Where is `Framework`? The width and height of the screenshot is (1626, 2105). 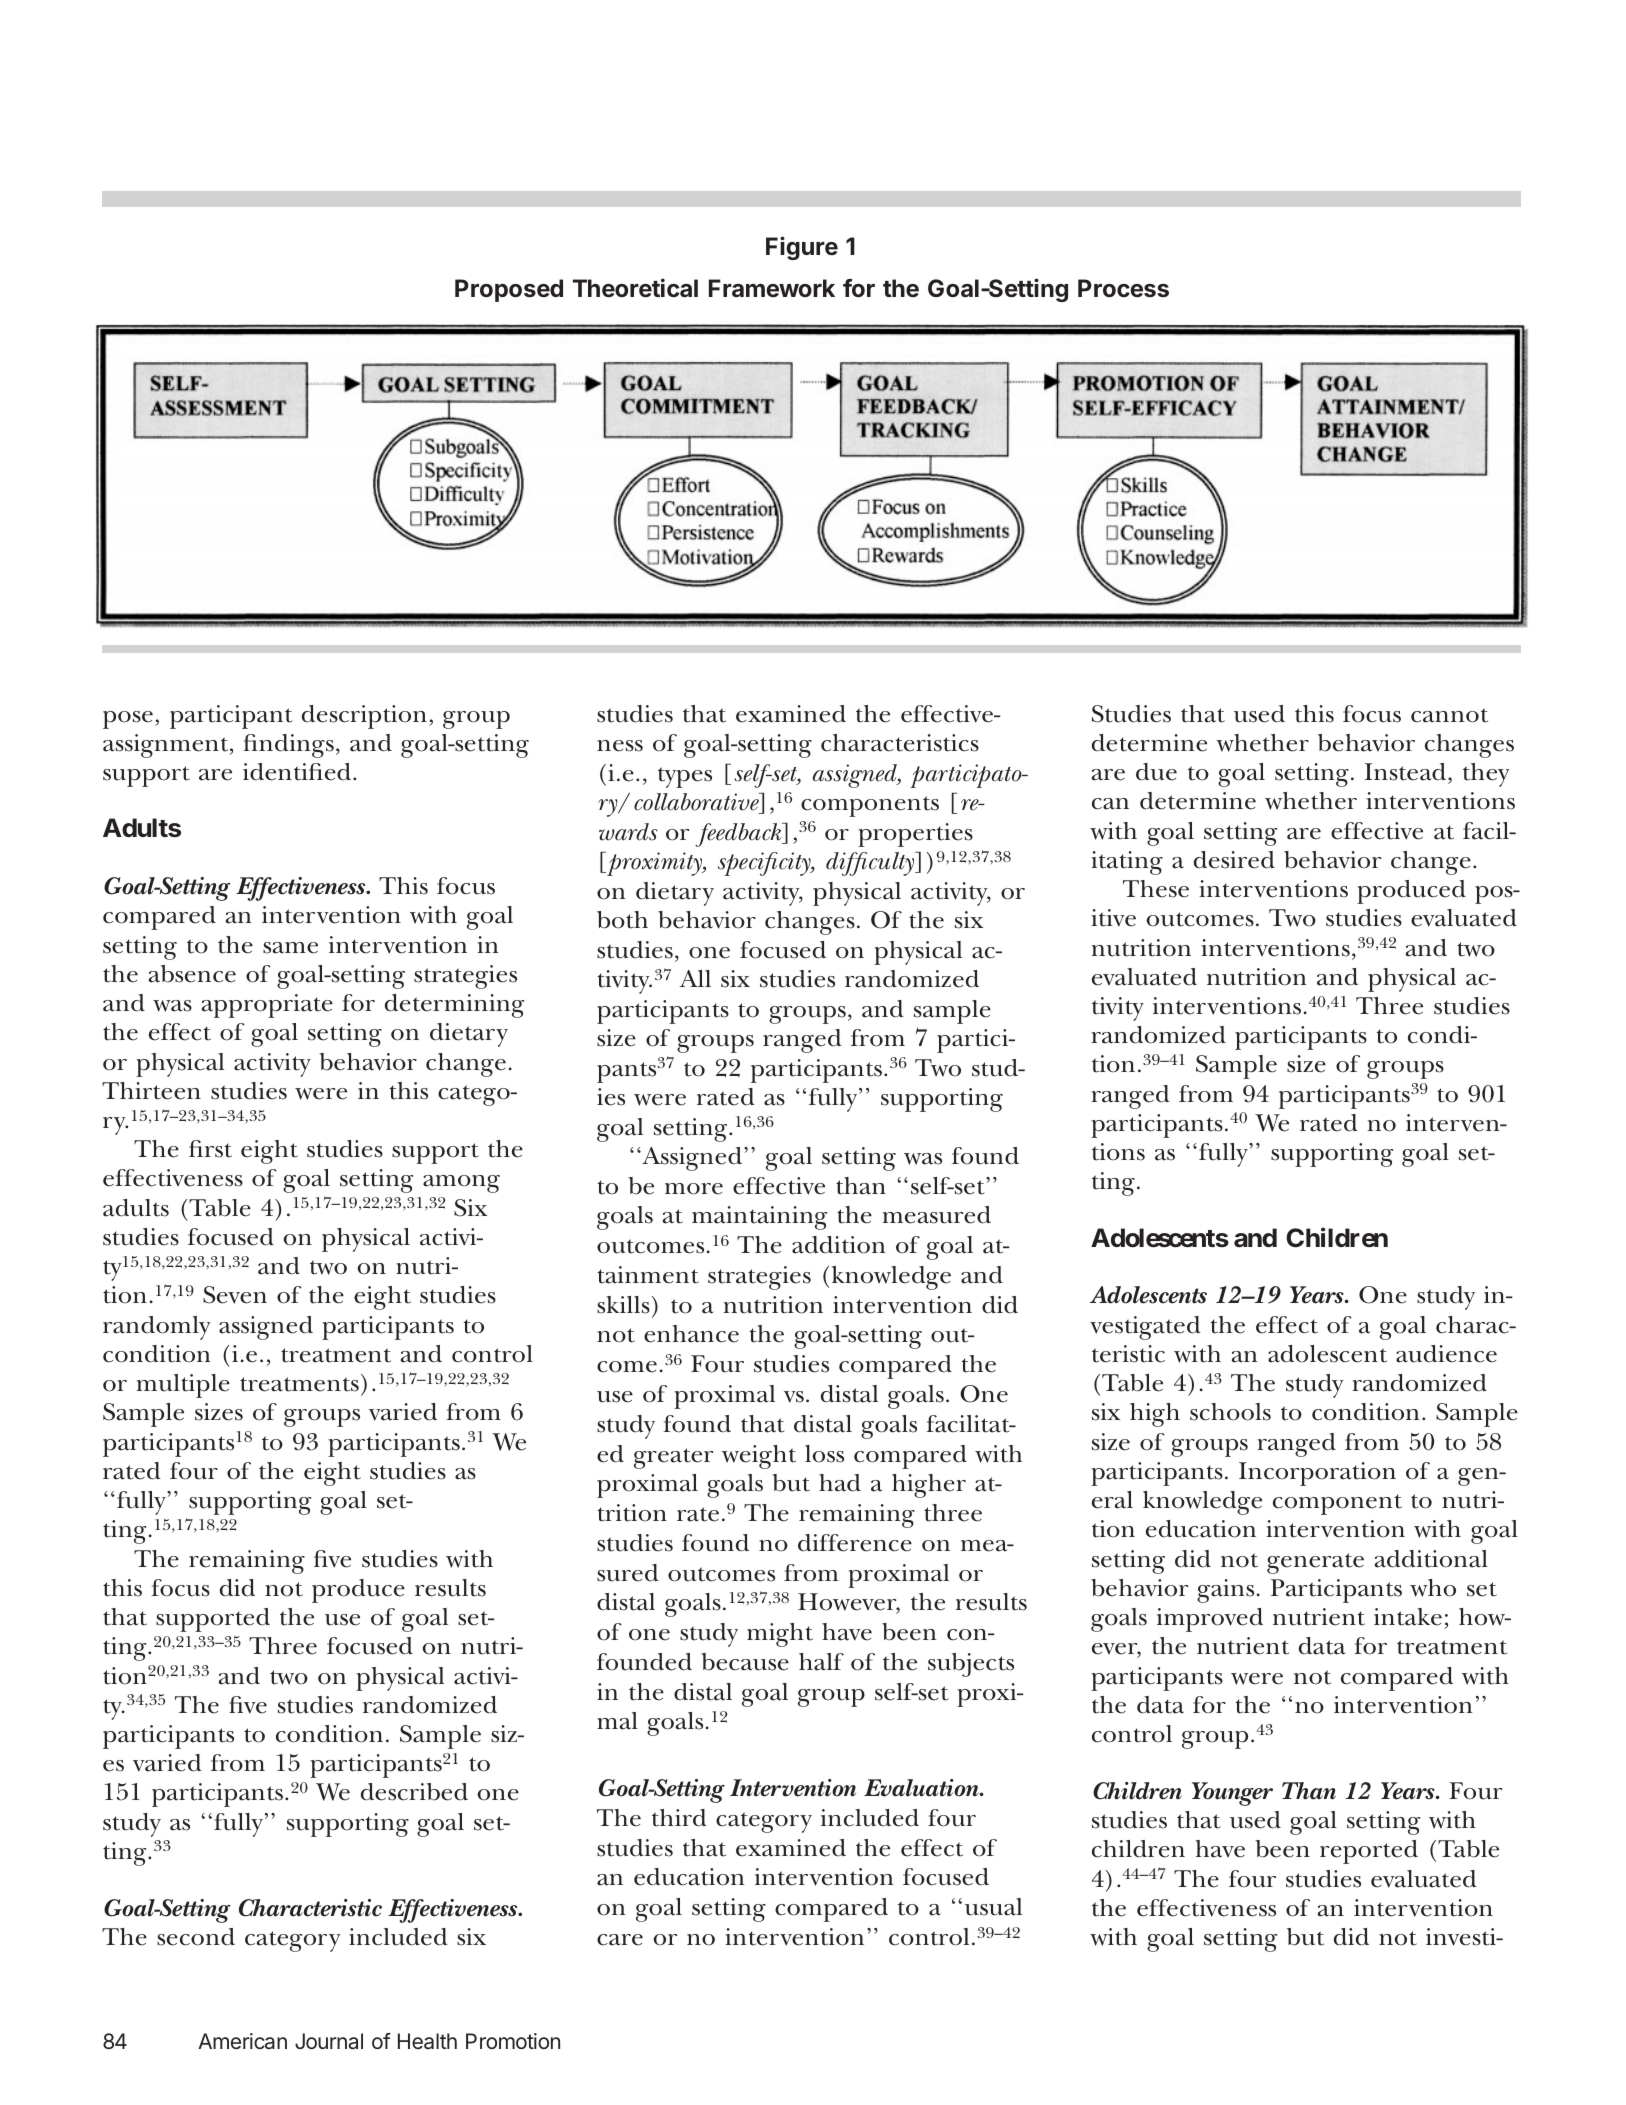
Framework is located at coordinates (772, 288).
